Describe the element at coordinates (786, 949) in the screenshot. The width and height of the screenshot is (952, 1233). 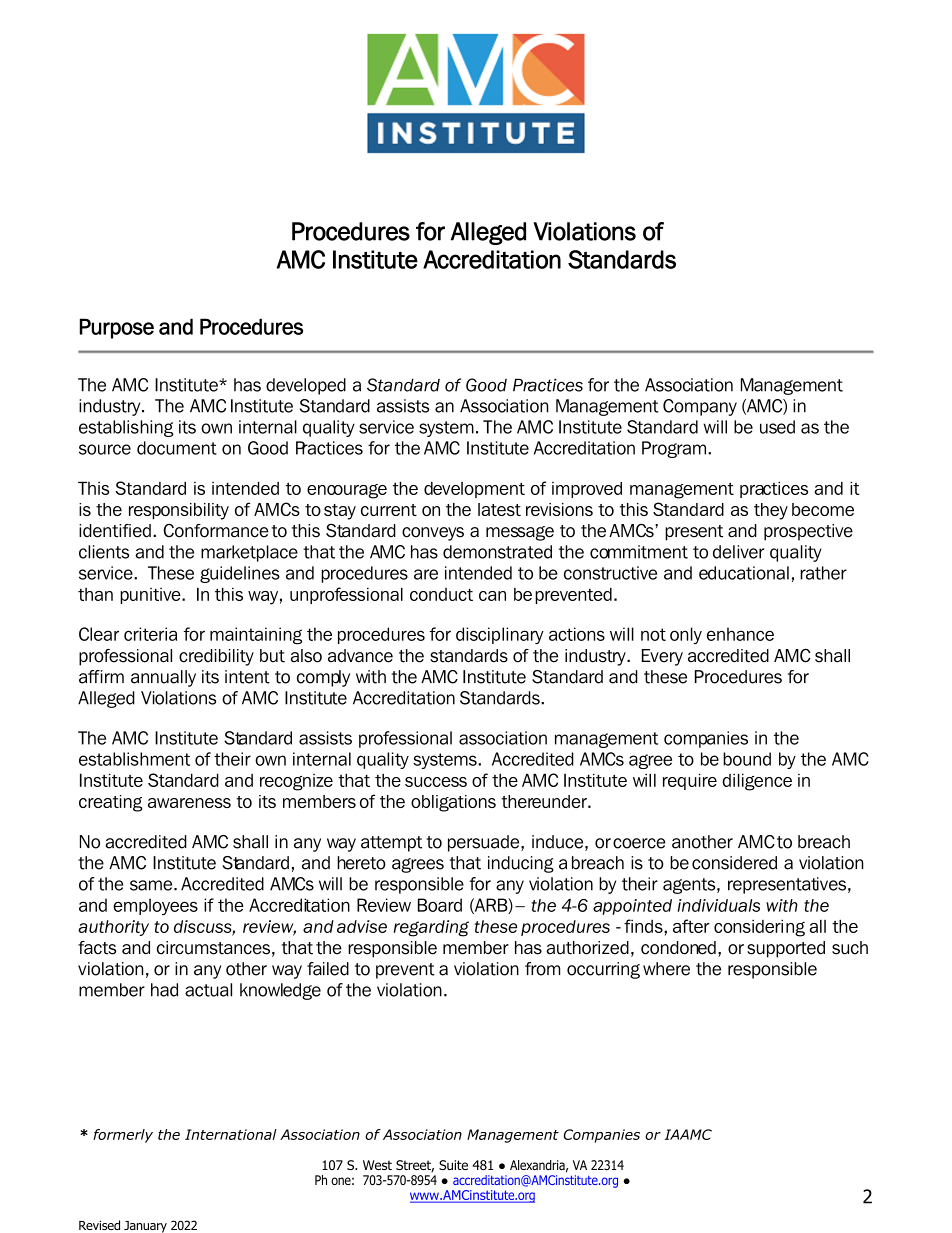
I see `supported` at that location.
